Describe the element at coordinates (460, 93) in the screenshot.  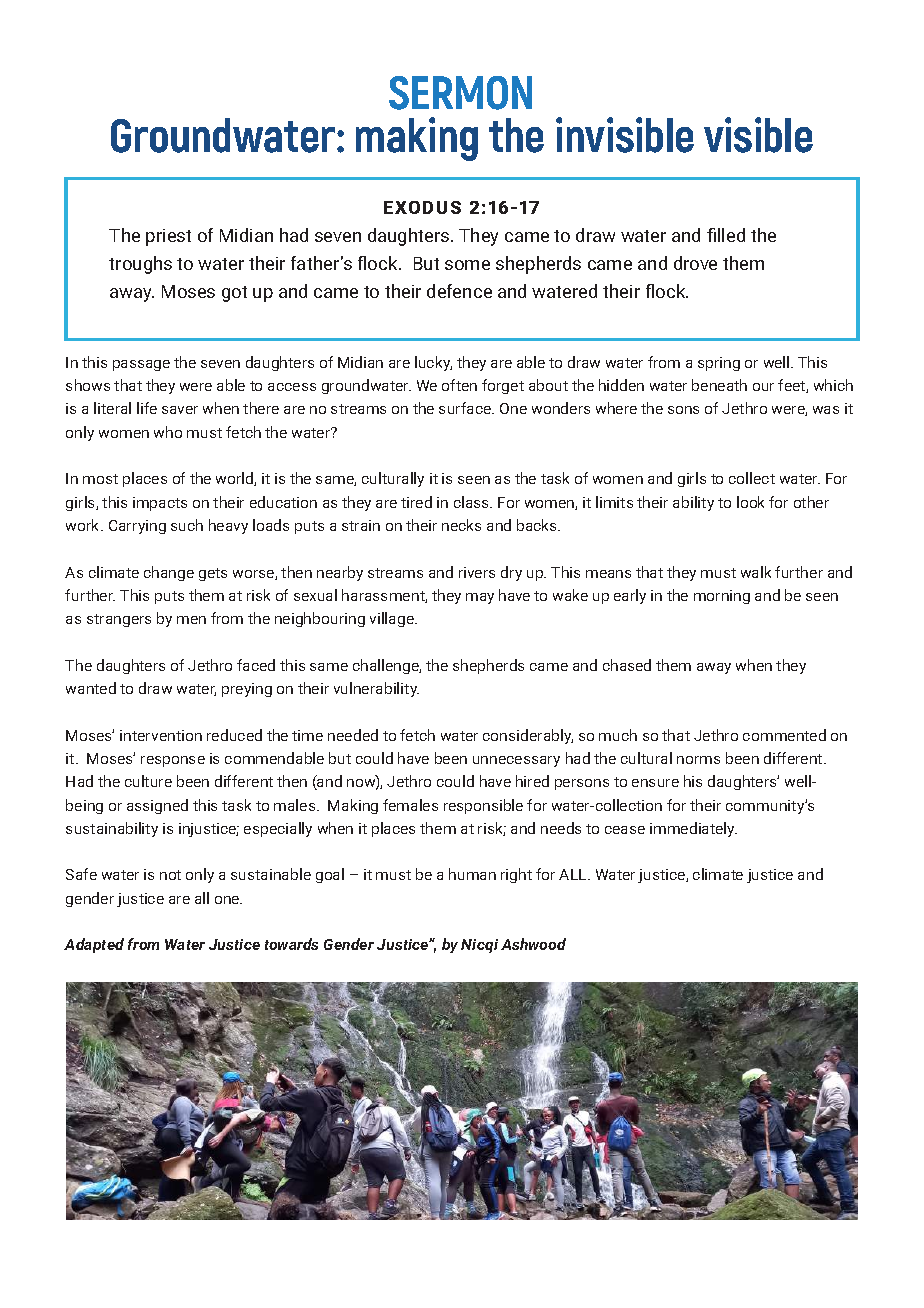
I see `SERMON` at that location.
